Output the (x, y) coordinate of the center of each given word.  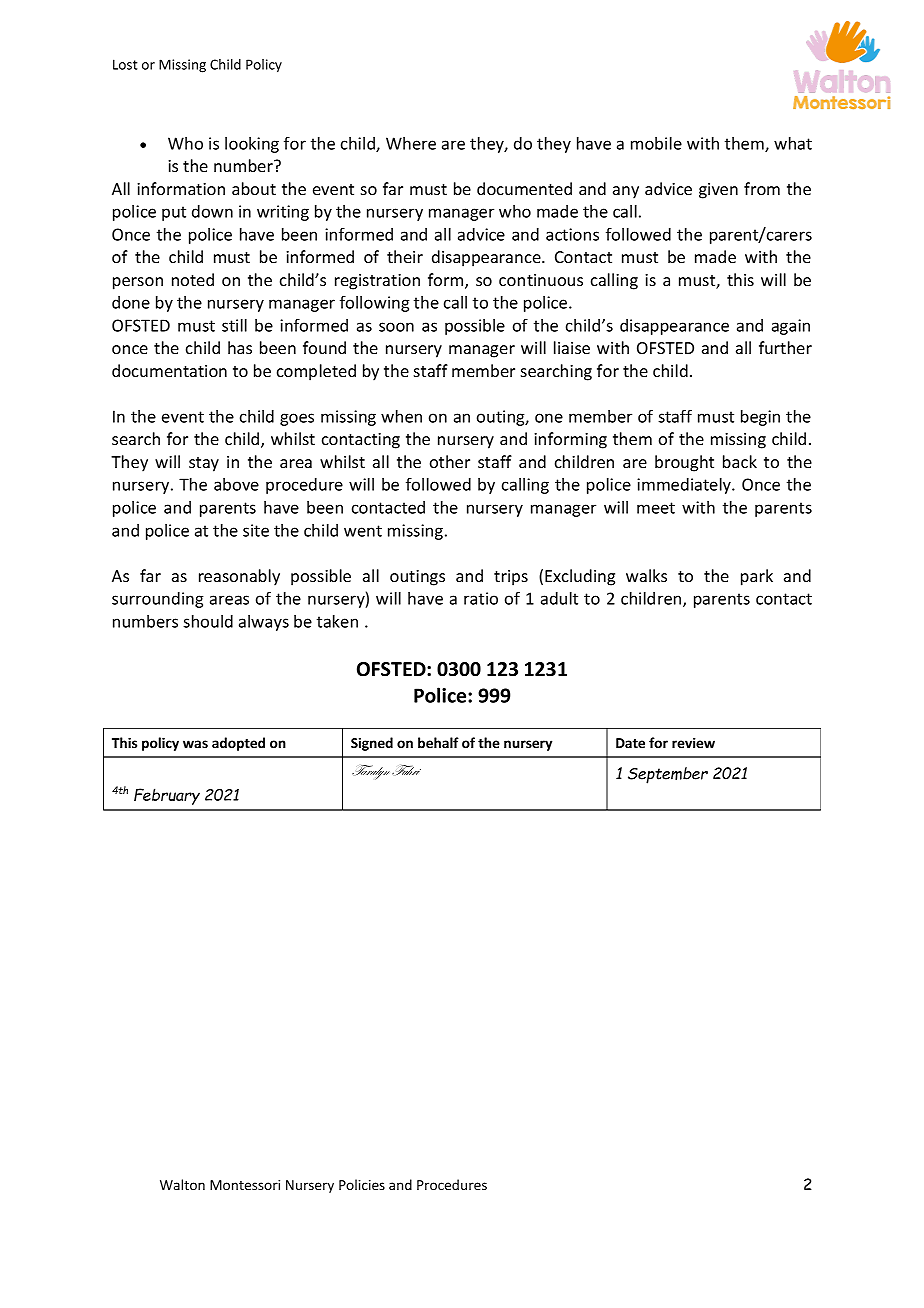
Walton (182, 1184)
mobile (656, 143)
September (668, 775)
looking (252, 145)
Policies (362, 1184)
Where (411, 143)
